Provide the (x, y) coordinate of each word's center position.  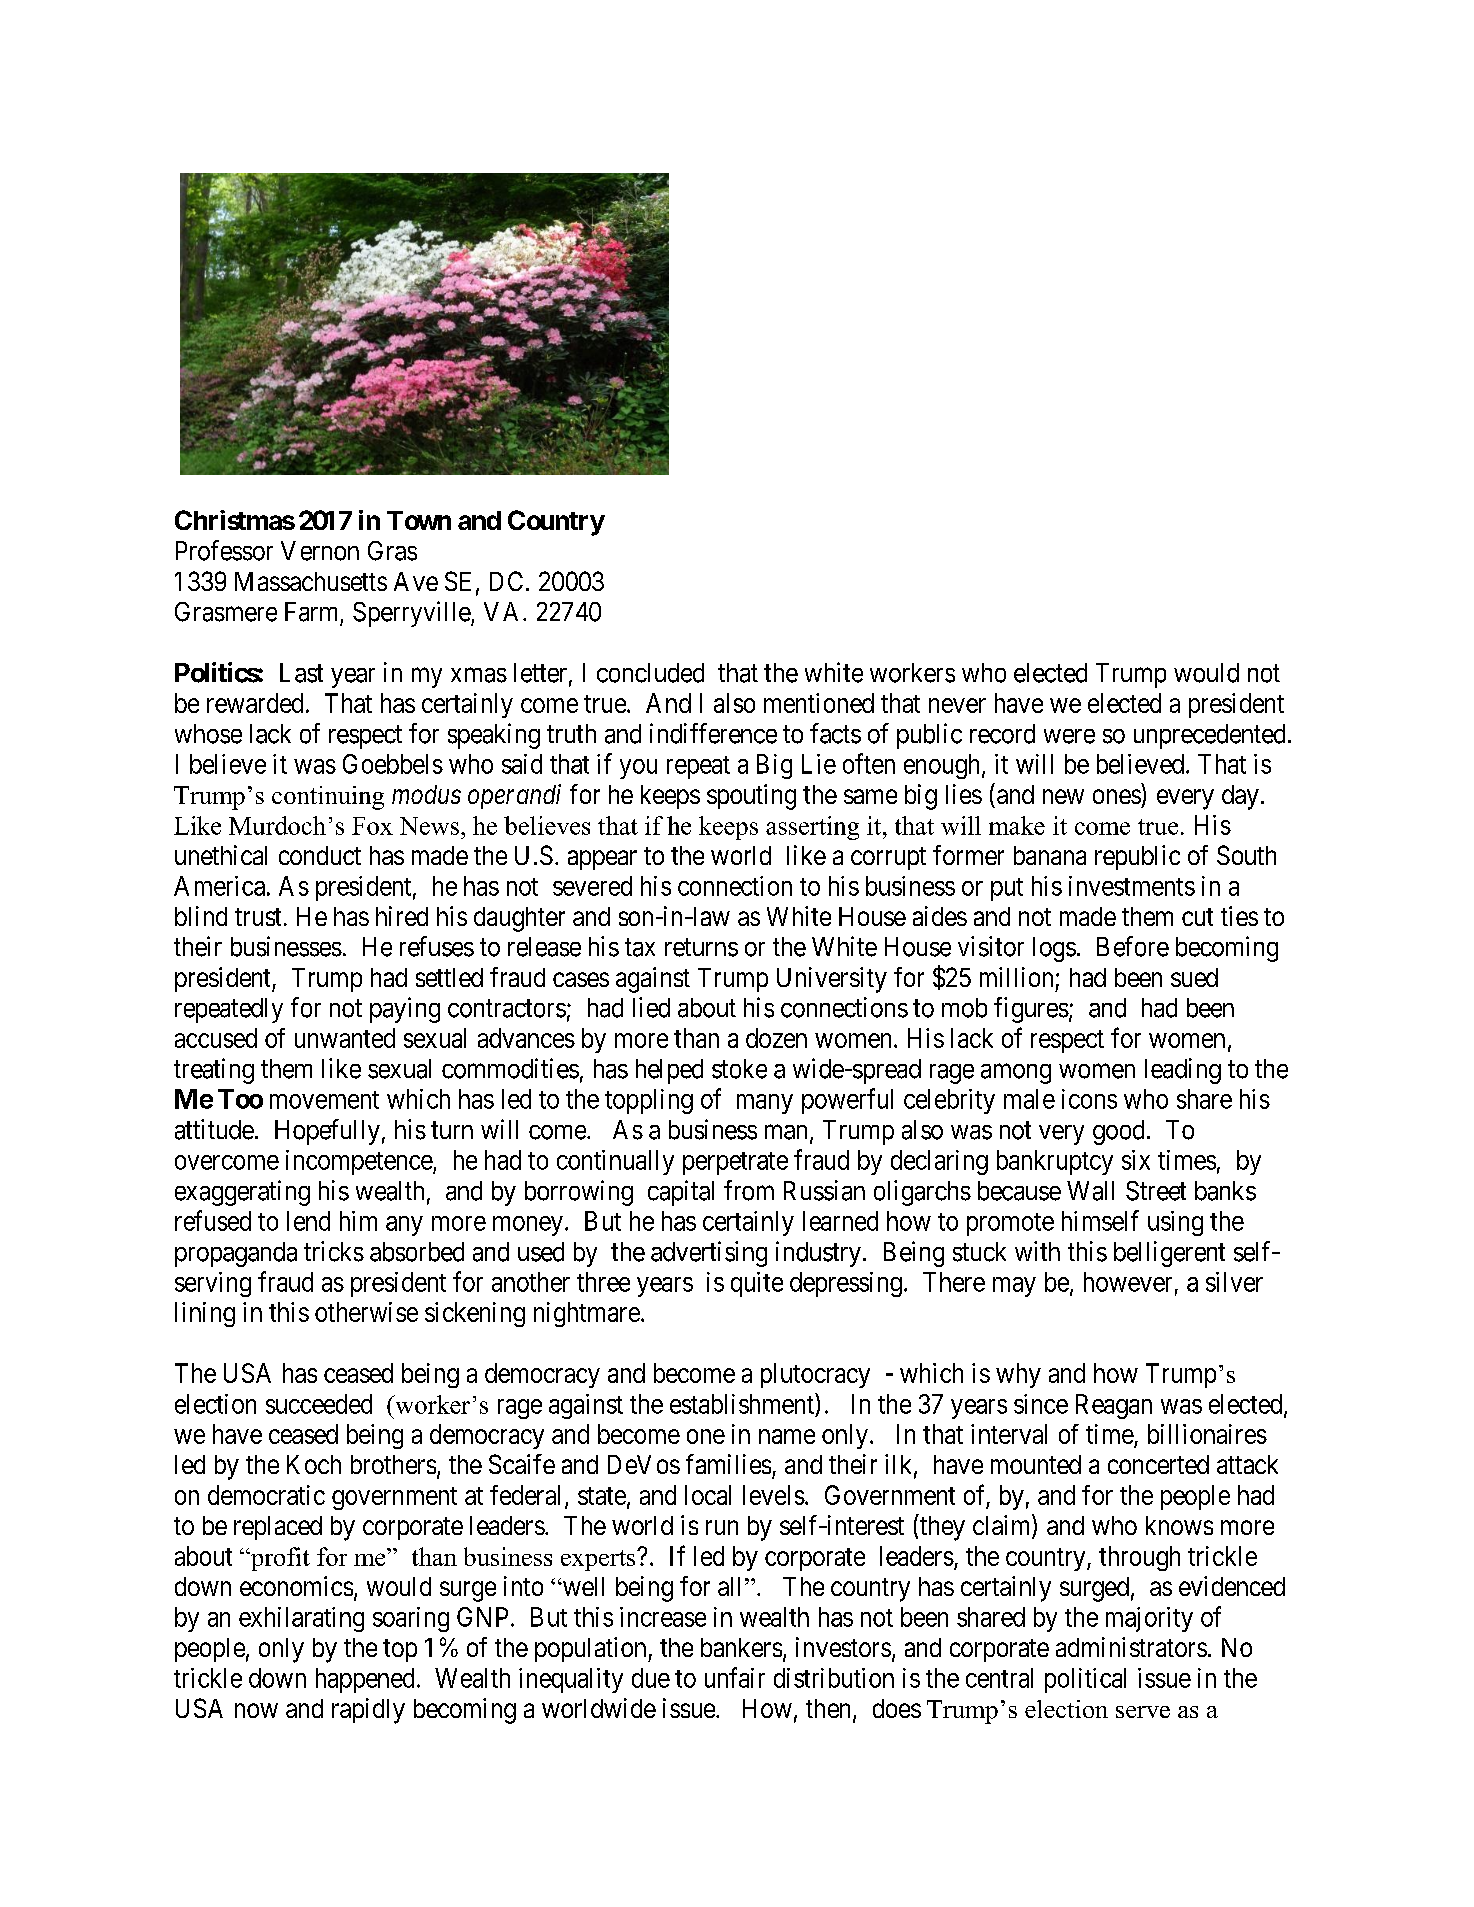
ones (1117, 796)
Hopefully (327, 1132)
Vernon (320, 551)
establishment (743, 1403)
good (1118, 1132)
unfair (735, 1677)
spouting (751, 797)
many (765, 1104)
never (957, 705)
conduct (320, 855)
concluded (650, 673)
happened (365, 1680)
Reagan (1114, 1406)
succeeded (319, 1404)
